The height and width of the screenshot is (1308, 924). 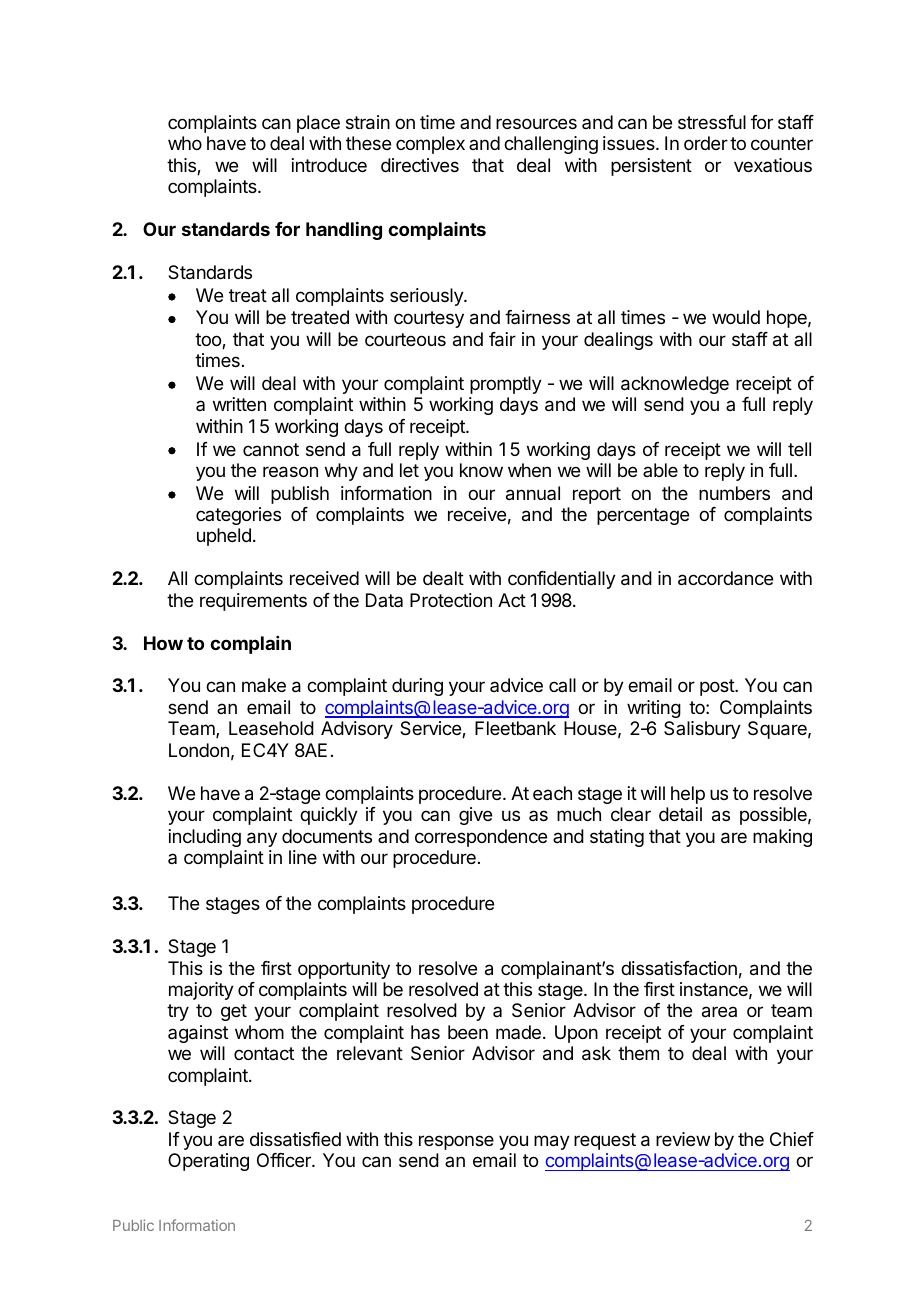 What do you see at coordinates (264, 685) in the screenshot?
I see `make` at bounding box center [264, 685].
